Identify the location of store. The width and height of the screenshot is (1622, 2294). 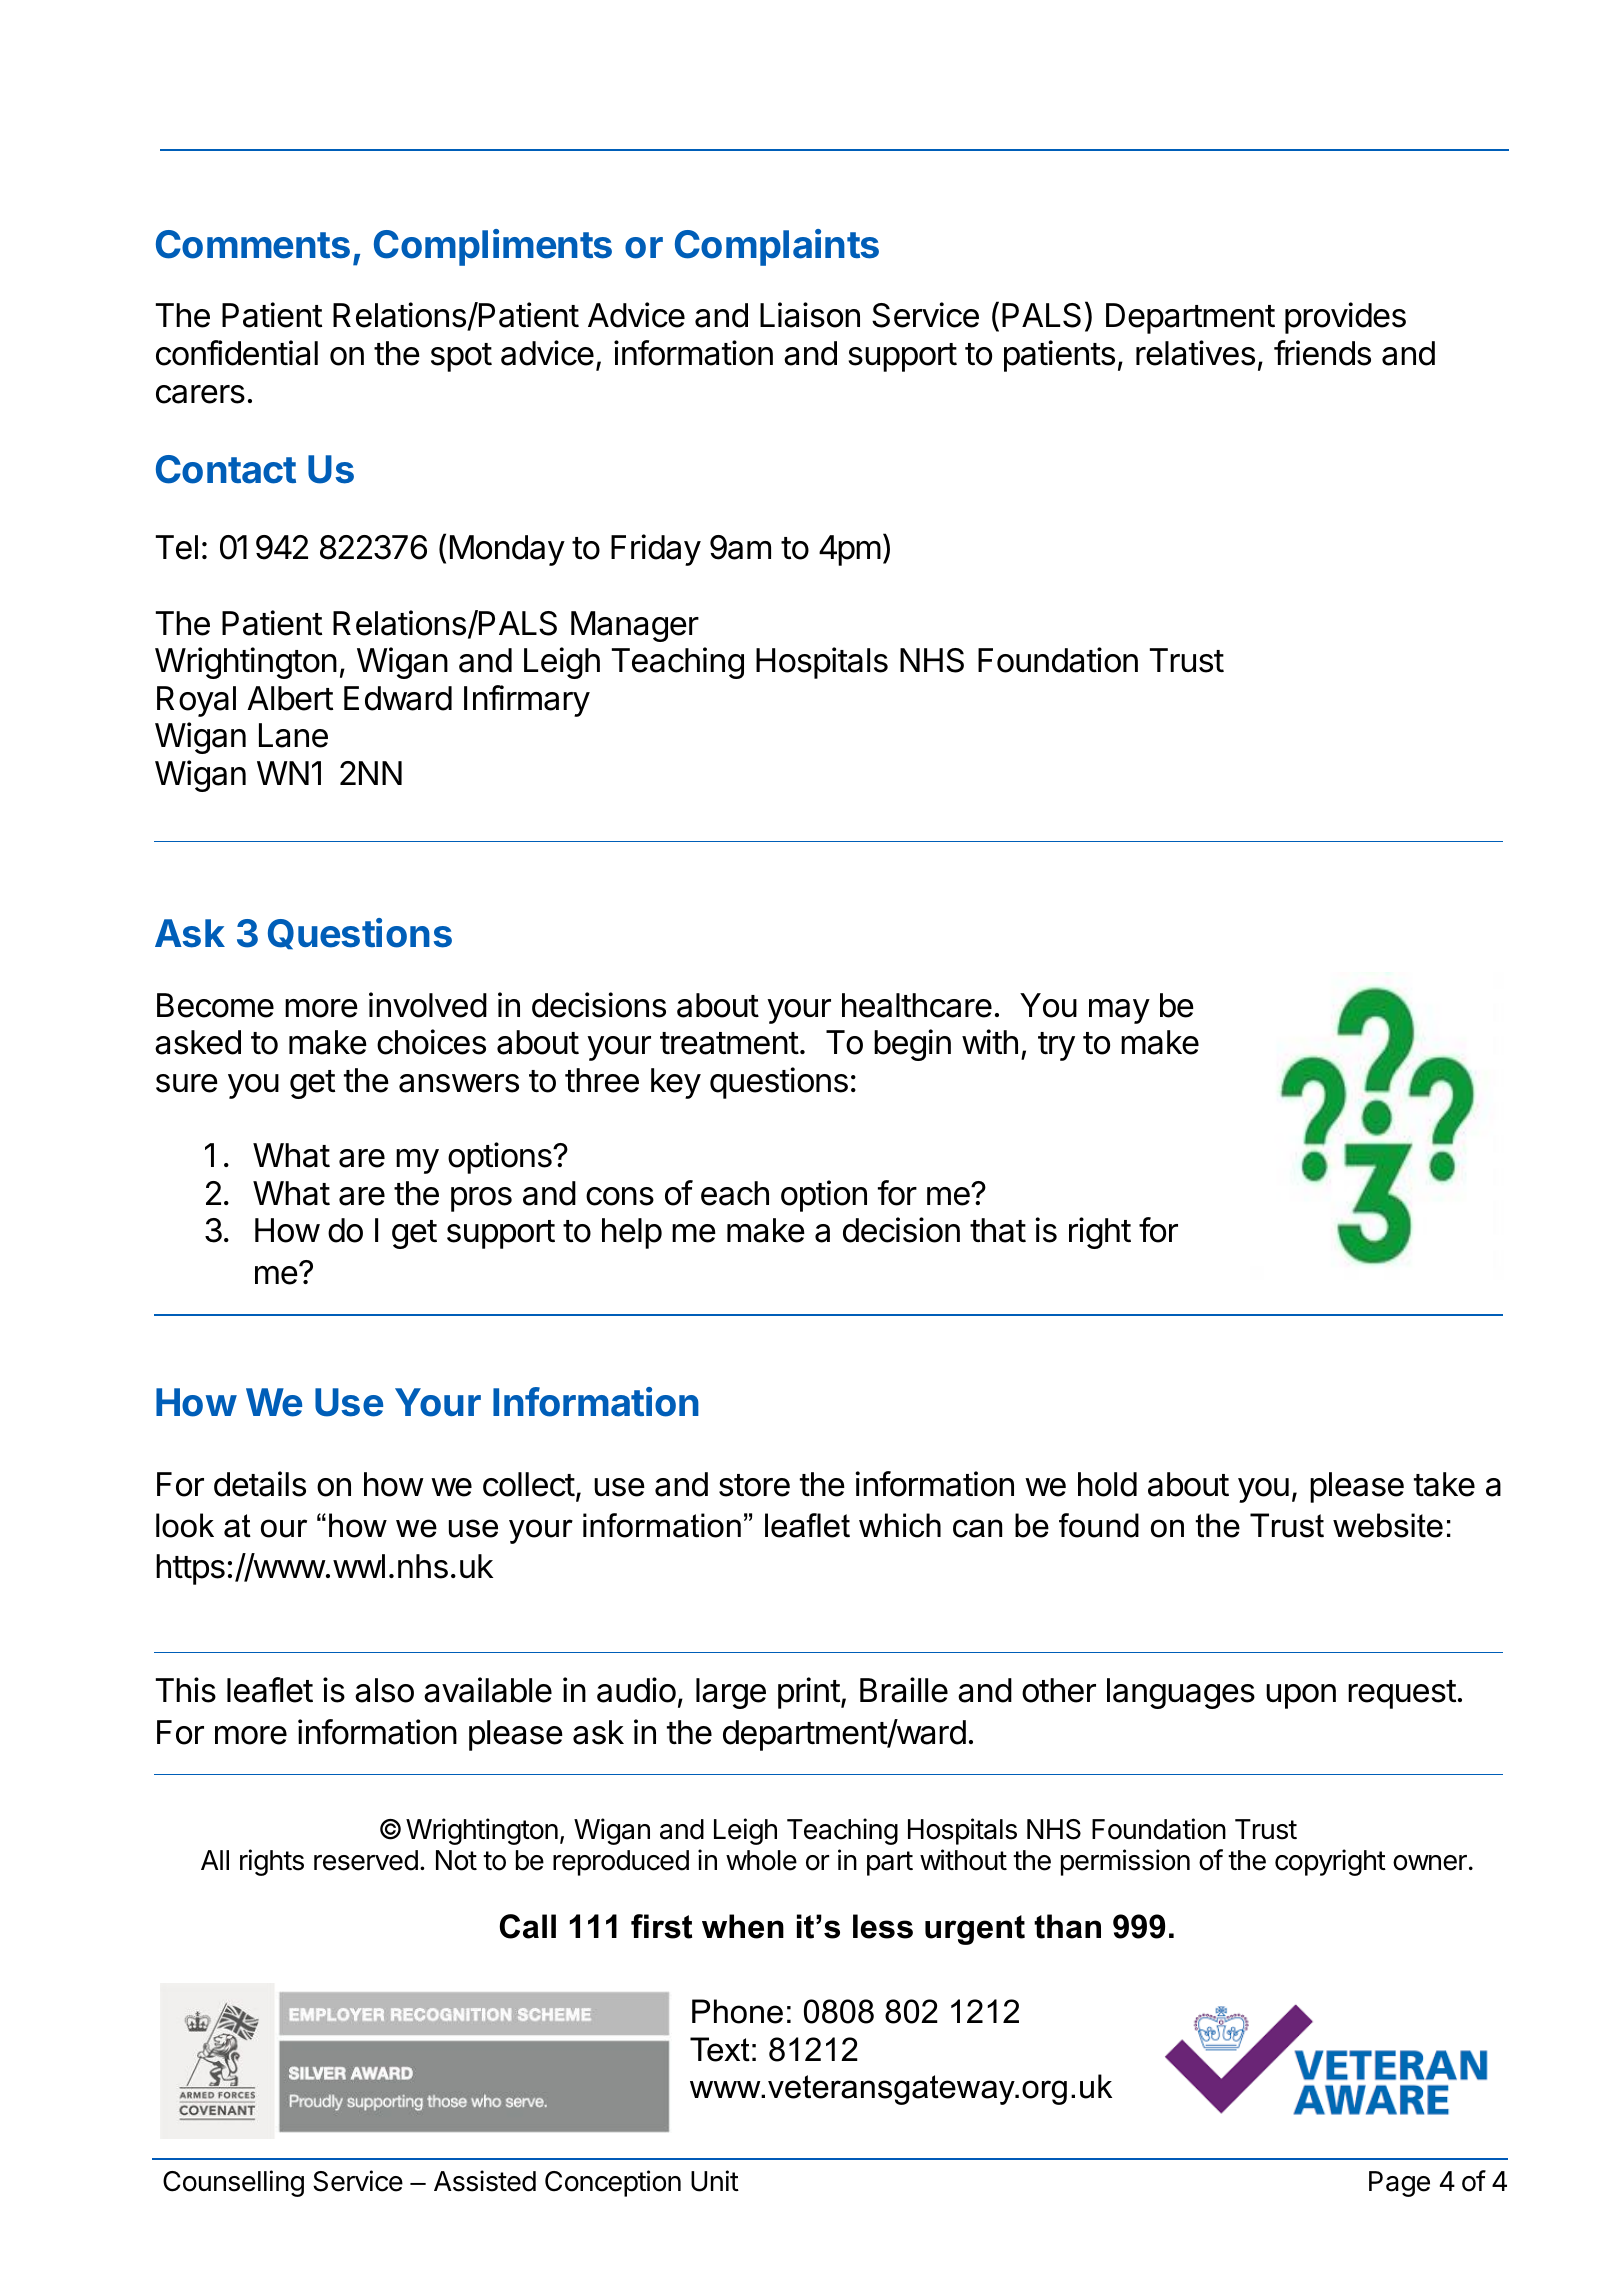
(754, 1485).
